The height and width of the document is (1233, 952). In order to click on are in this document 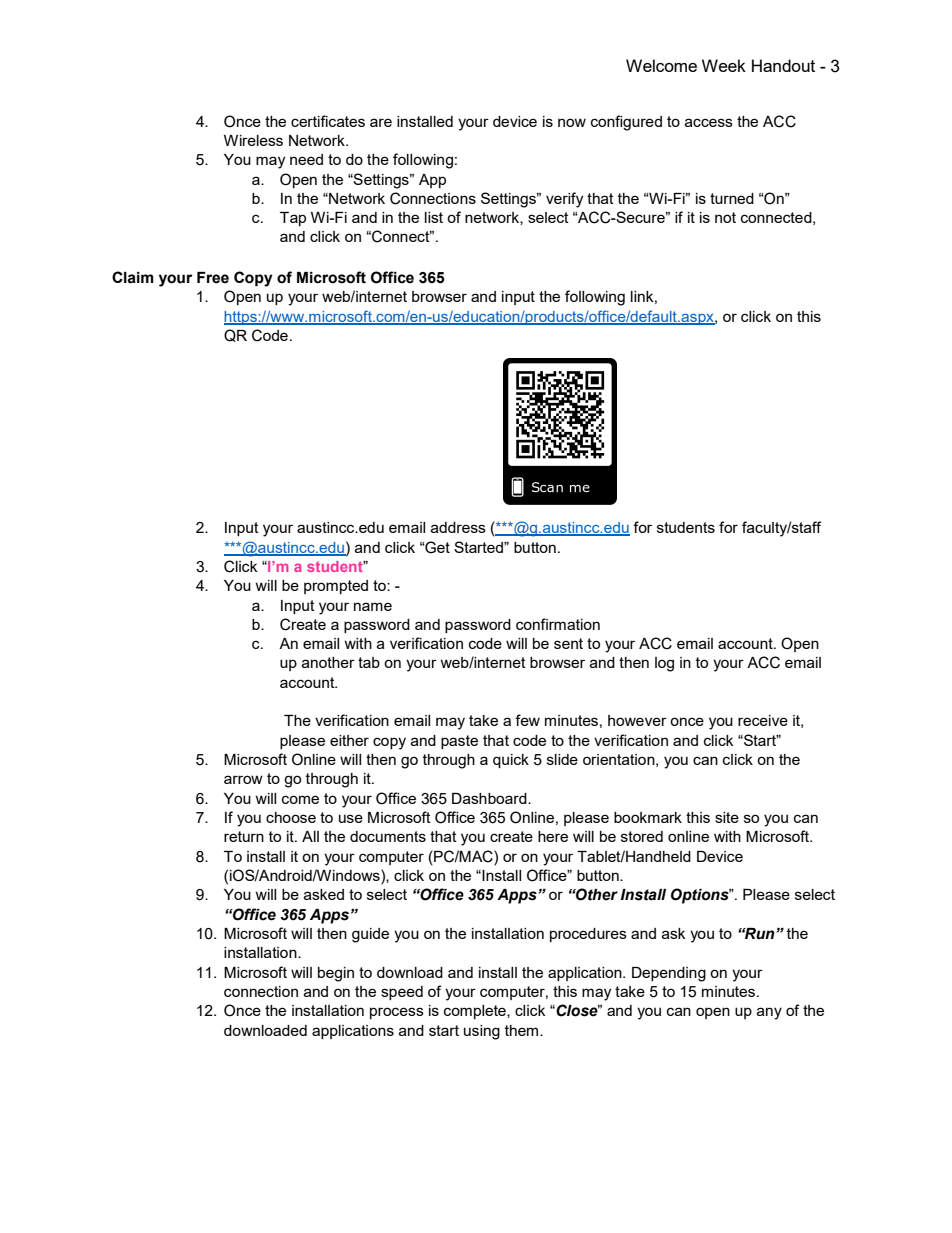, I will do `click(381, 122)`.
